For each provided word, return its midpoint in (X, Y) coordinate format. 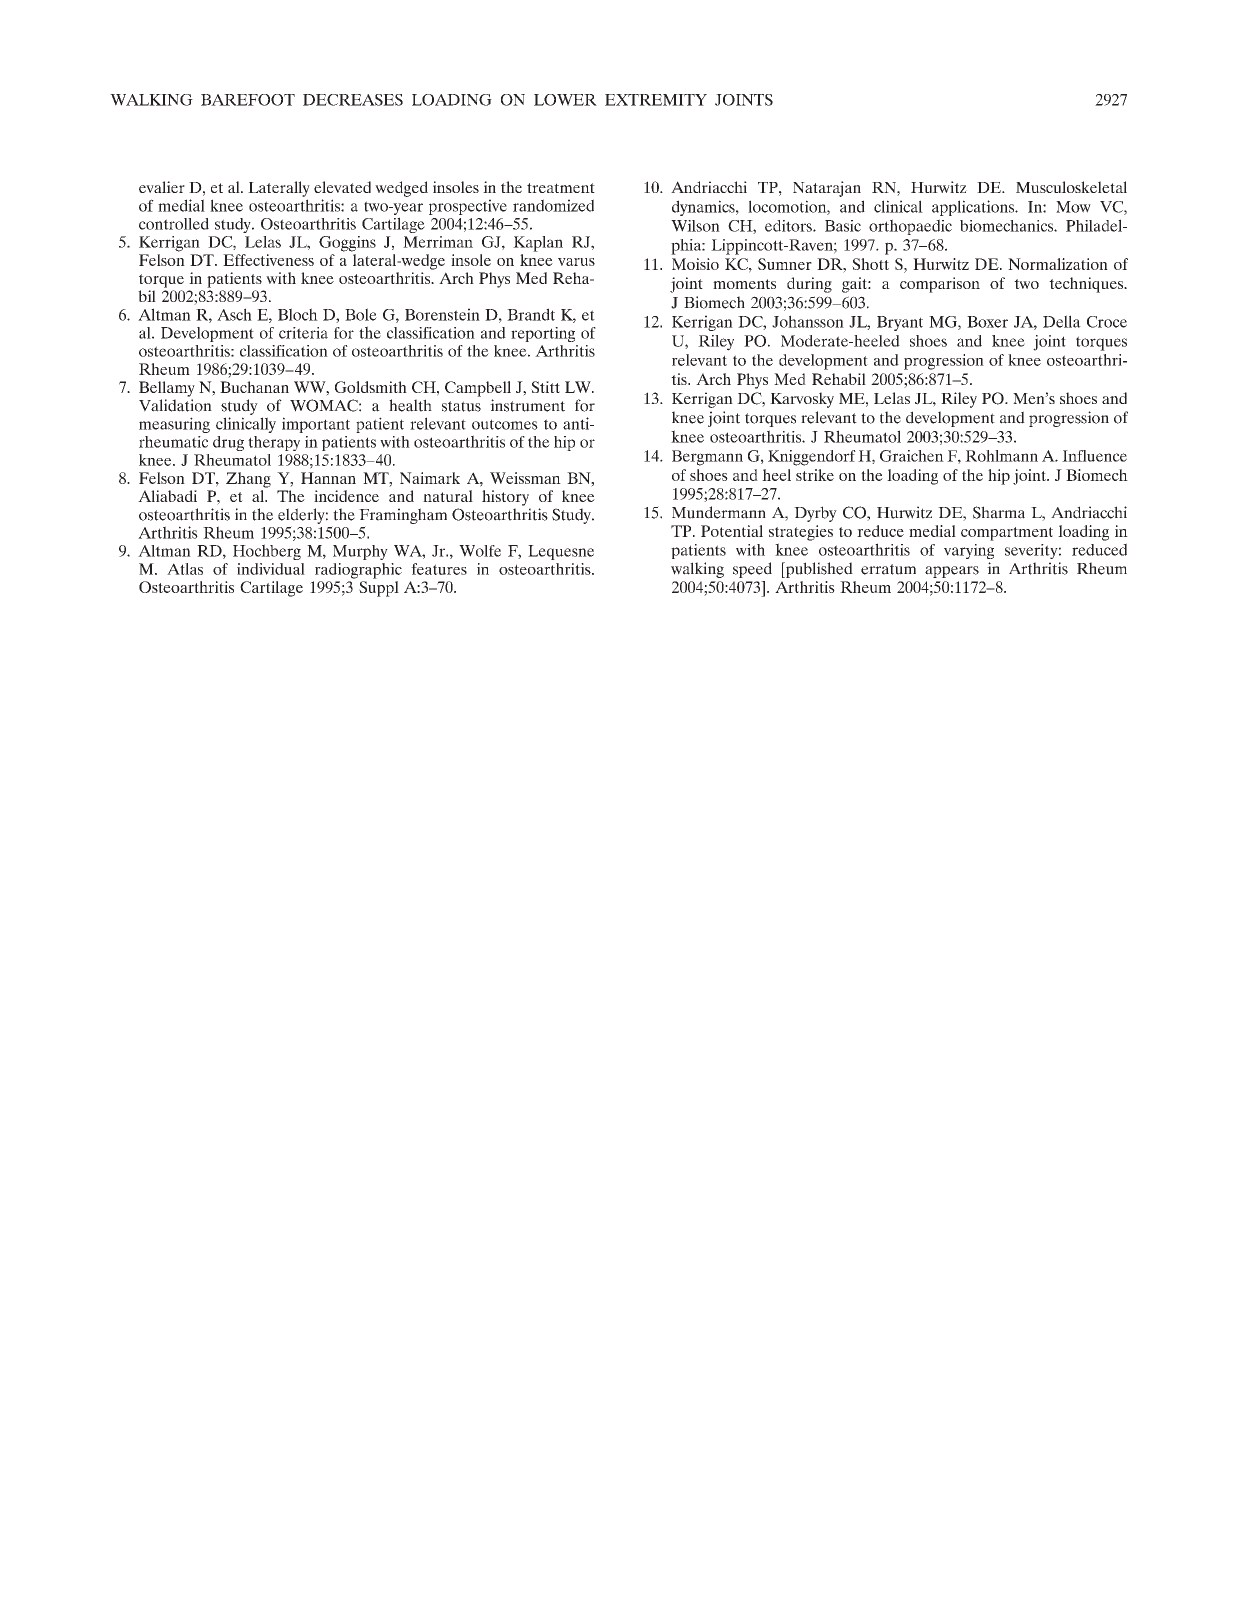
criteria (303, 333)
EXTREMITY (656, 100)
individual (271, 569)
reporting (543, 334)
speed (752, 570)
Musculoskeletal (1071, 187)
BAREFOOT (248, 100)
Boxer (987, 322)
